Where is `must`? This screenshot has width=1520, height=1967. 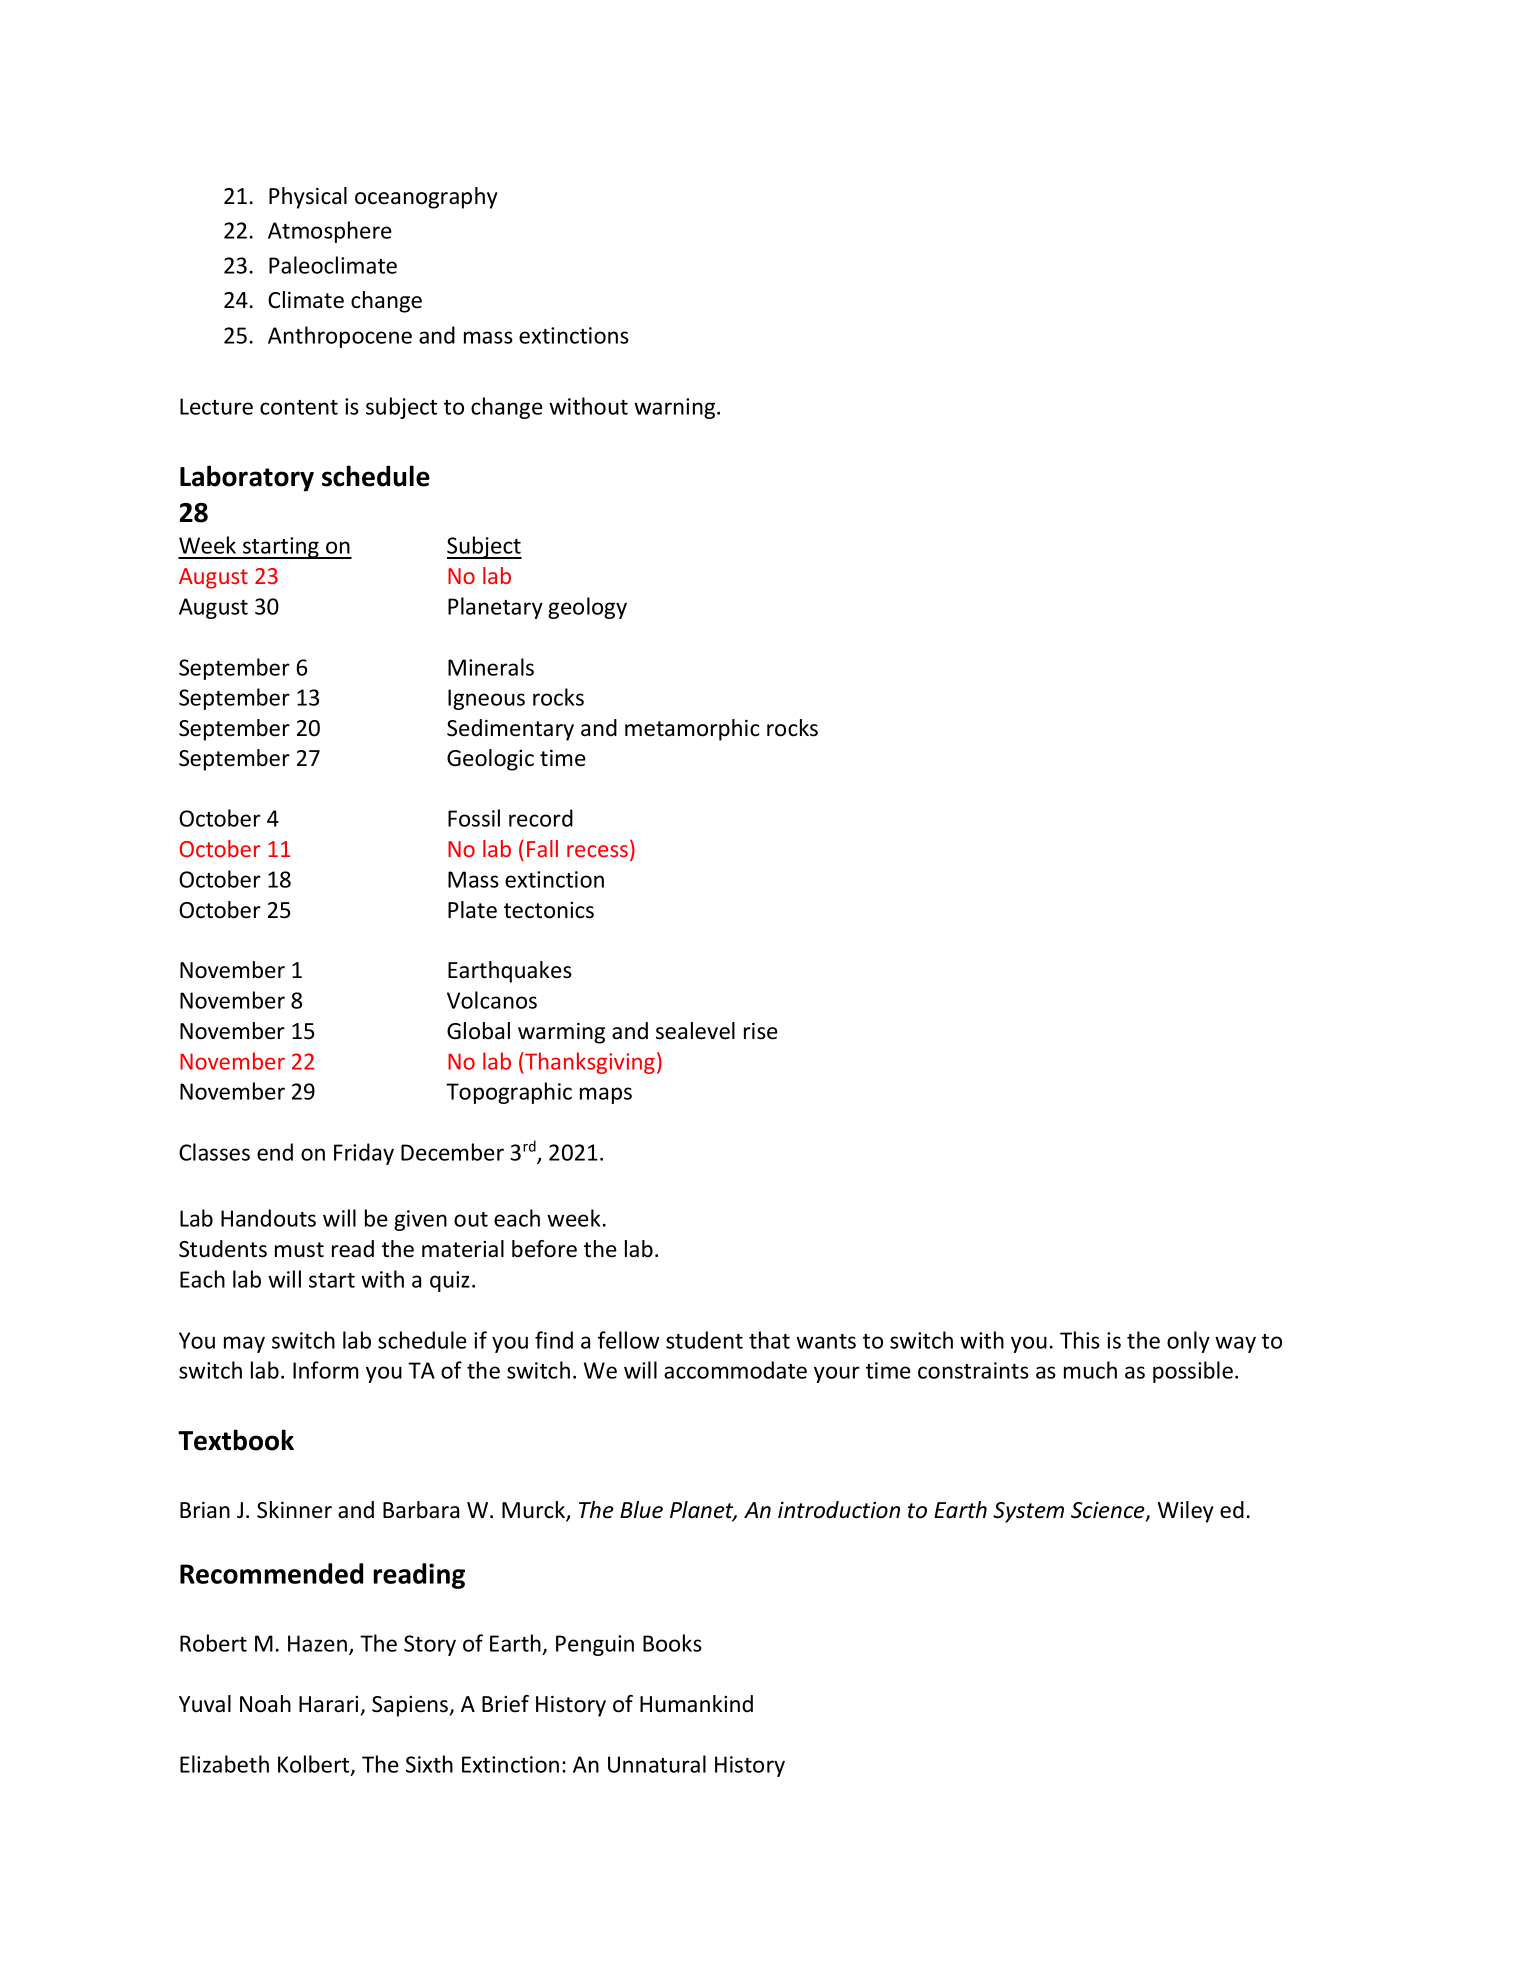
must is located at coordinates (299, 1250).
